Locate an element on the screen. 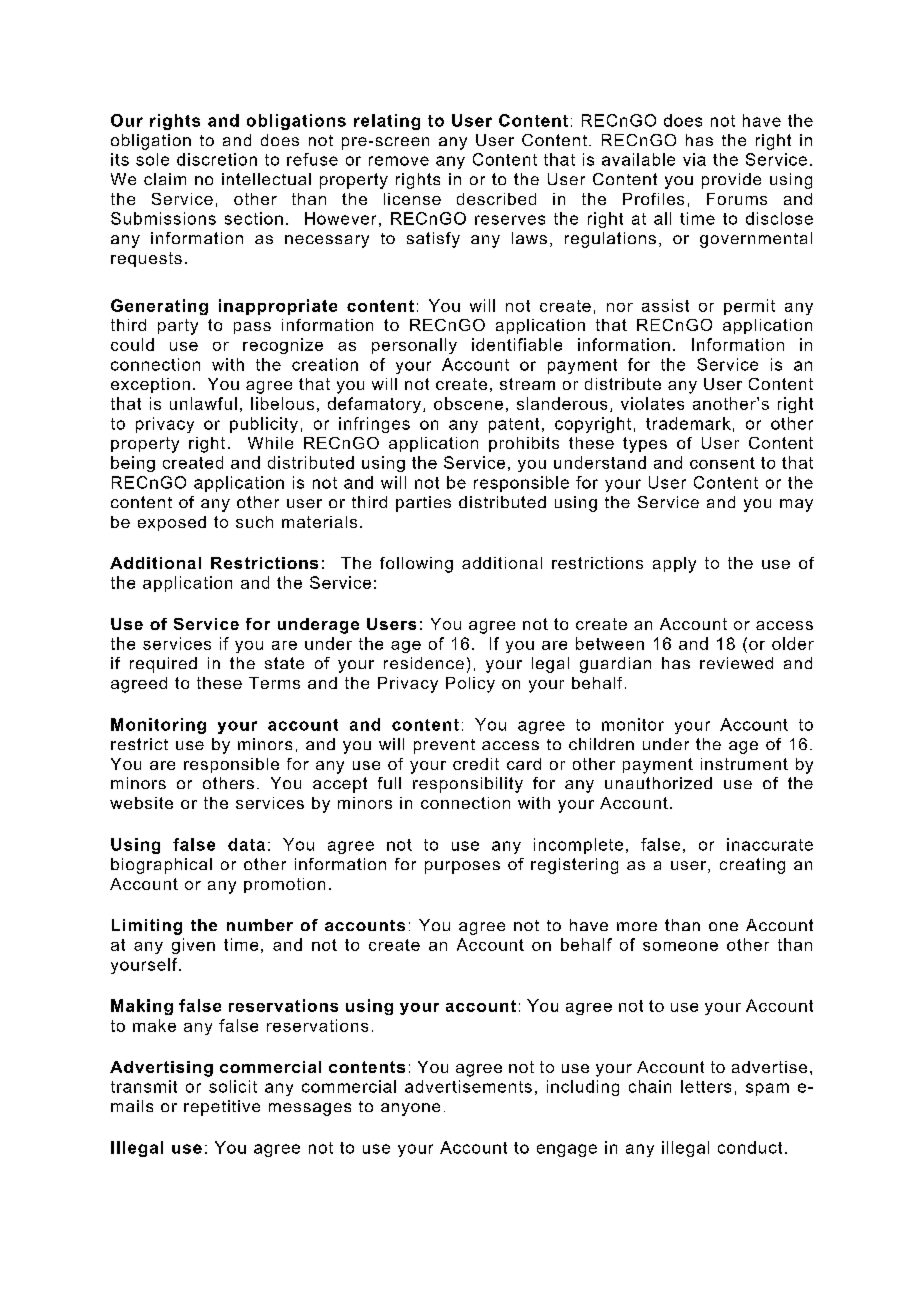 This screenshot has height=1308, width=924. via is located at coordinates (694, 159).
